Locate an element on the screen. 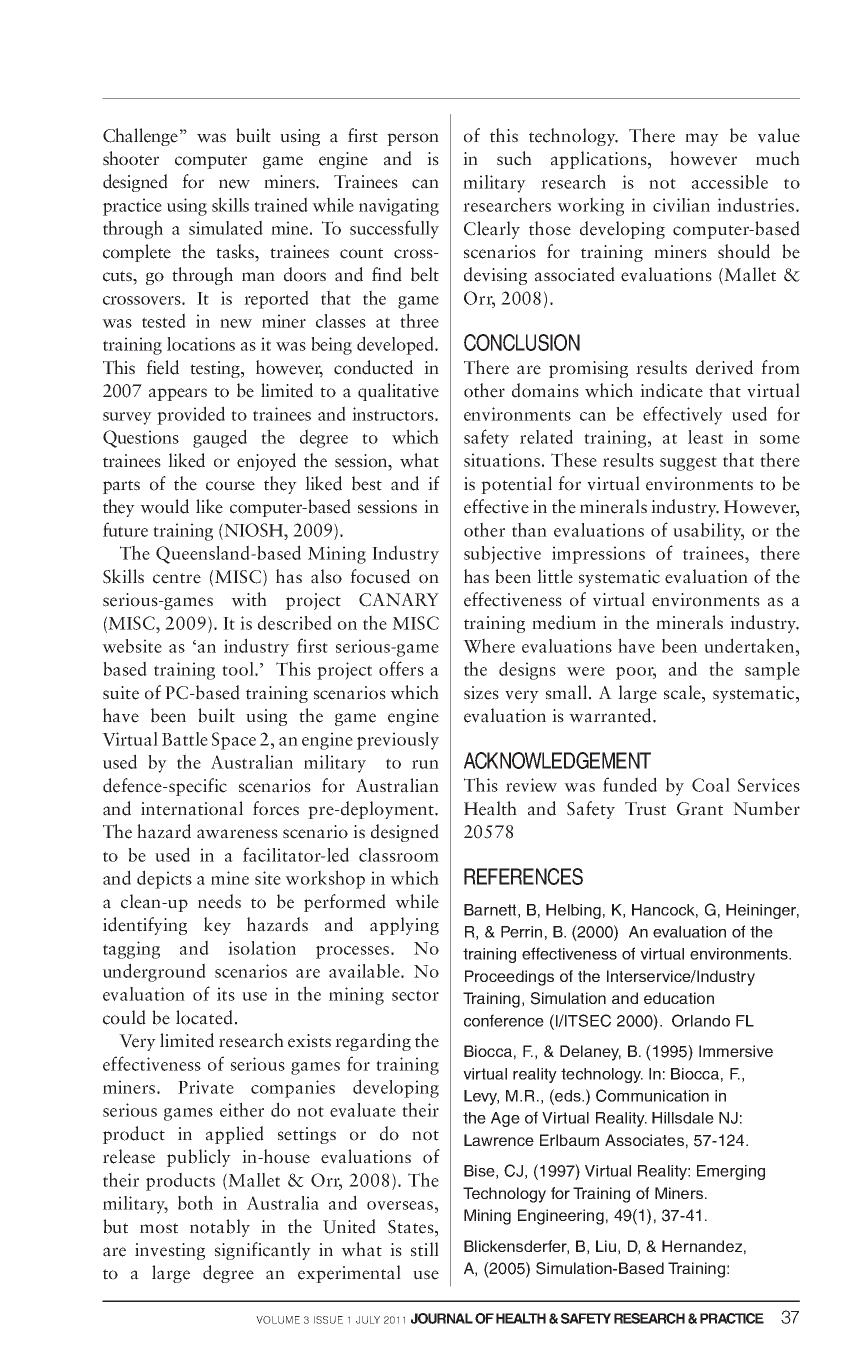 The height and width of the screenshot is (1372, 868). JOURNAL is located at coordinates (442, 1318).
